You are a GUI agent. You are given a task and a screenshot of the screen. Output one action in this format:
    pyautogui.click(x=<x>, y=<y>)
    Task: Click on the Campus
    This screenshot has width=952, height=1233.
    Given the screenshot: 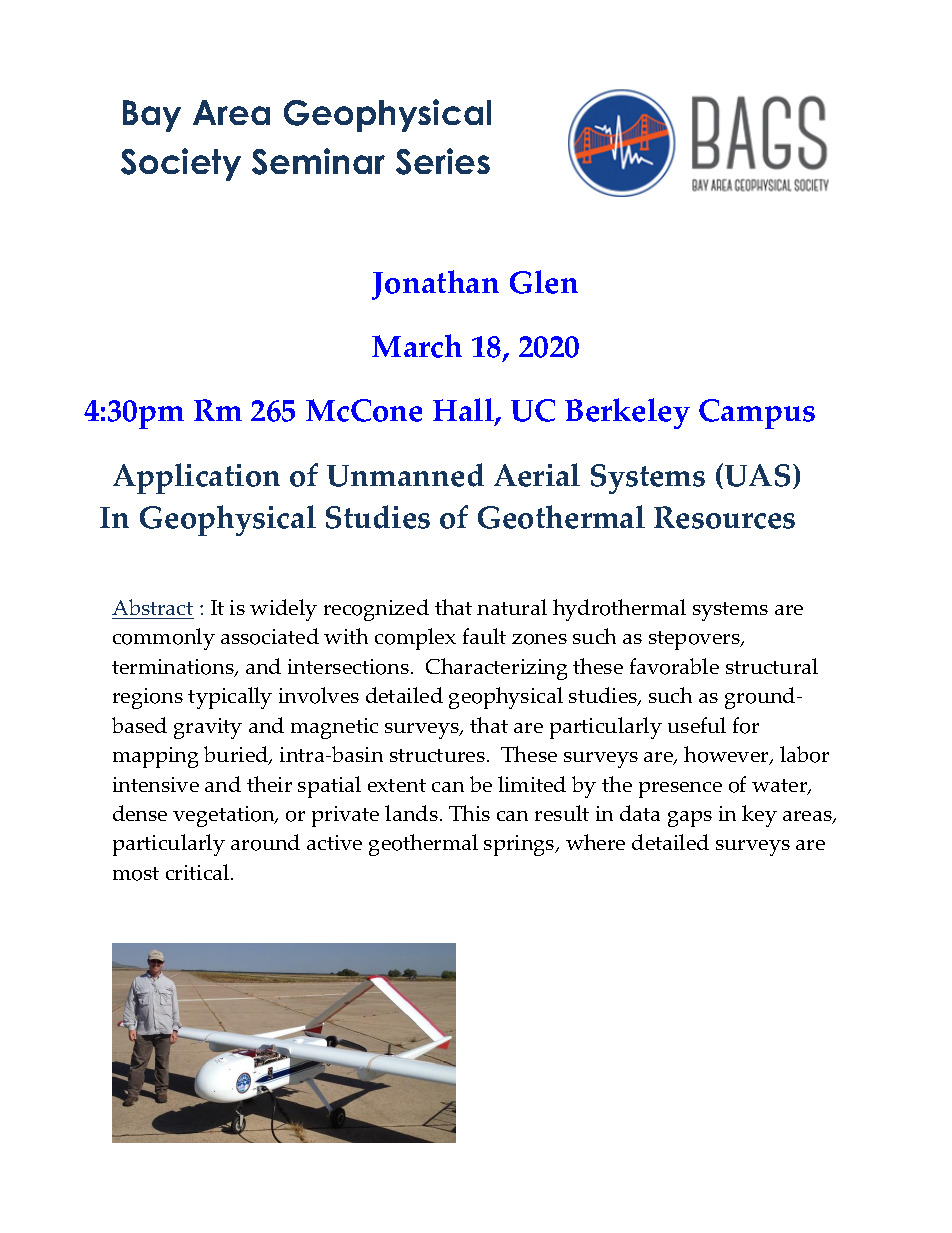 What is the action you would take?
    pyautogui.click(x=757, y=414)
